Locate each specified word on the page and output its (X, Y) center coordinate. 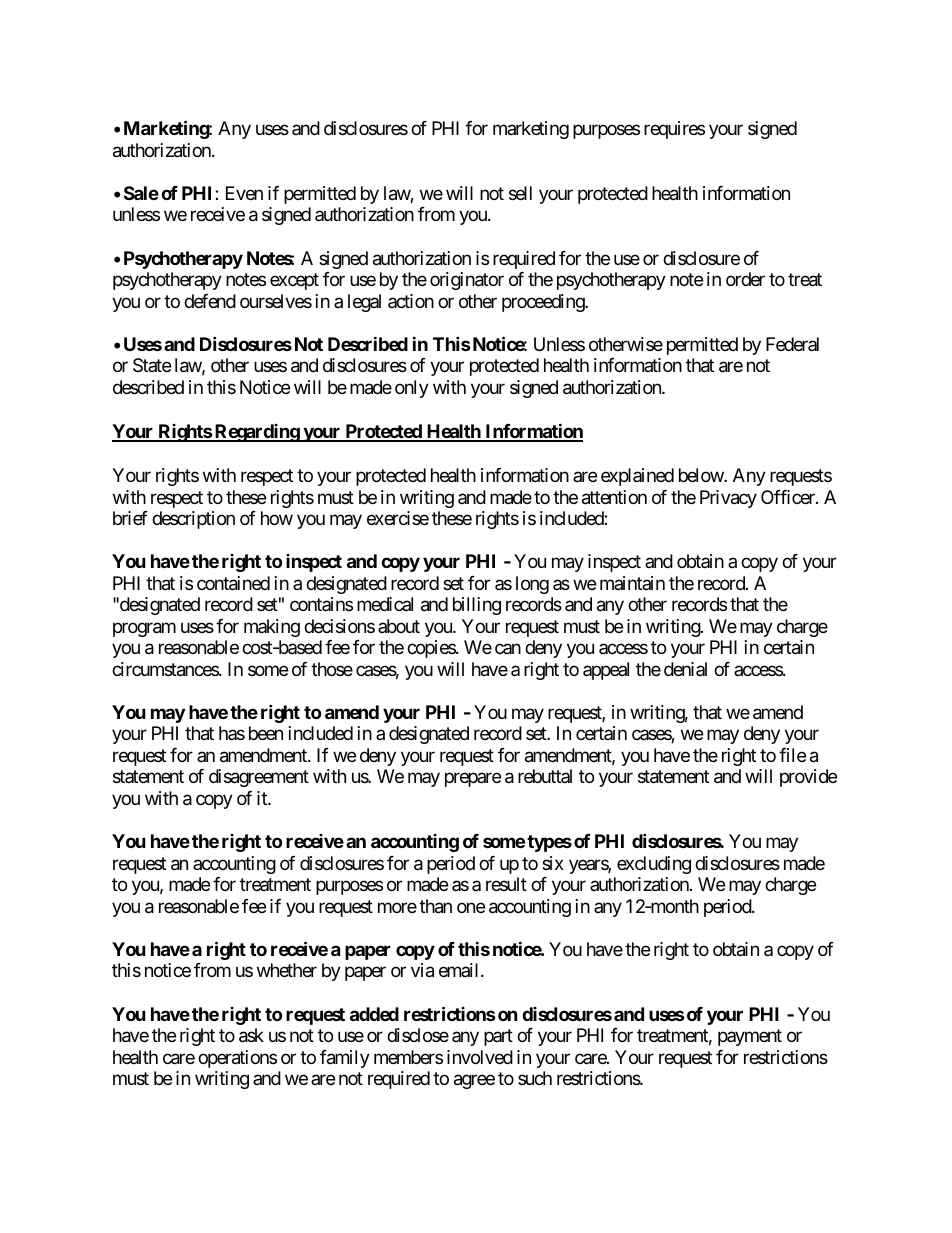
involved (480, 1057)
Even (244, 193)
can (508, 649)
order (745, 279)
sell (520, 193)
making (272, 628)
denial (685, 669)
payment (750, 1037)
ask (251, 1035)
